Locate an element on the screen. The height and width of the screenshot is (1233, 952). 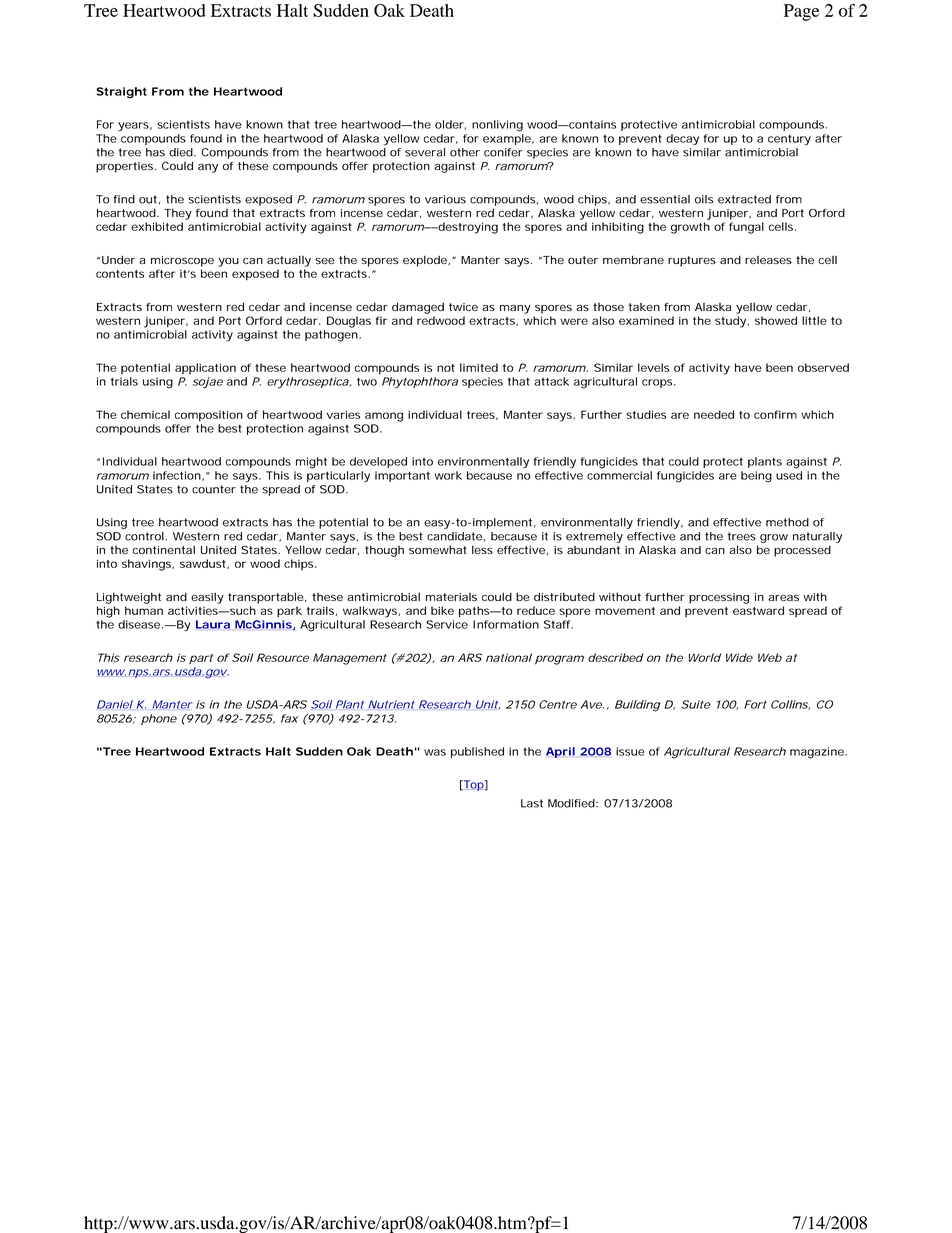
magazine is located at coordinates (818, 753).
